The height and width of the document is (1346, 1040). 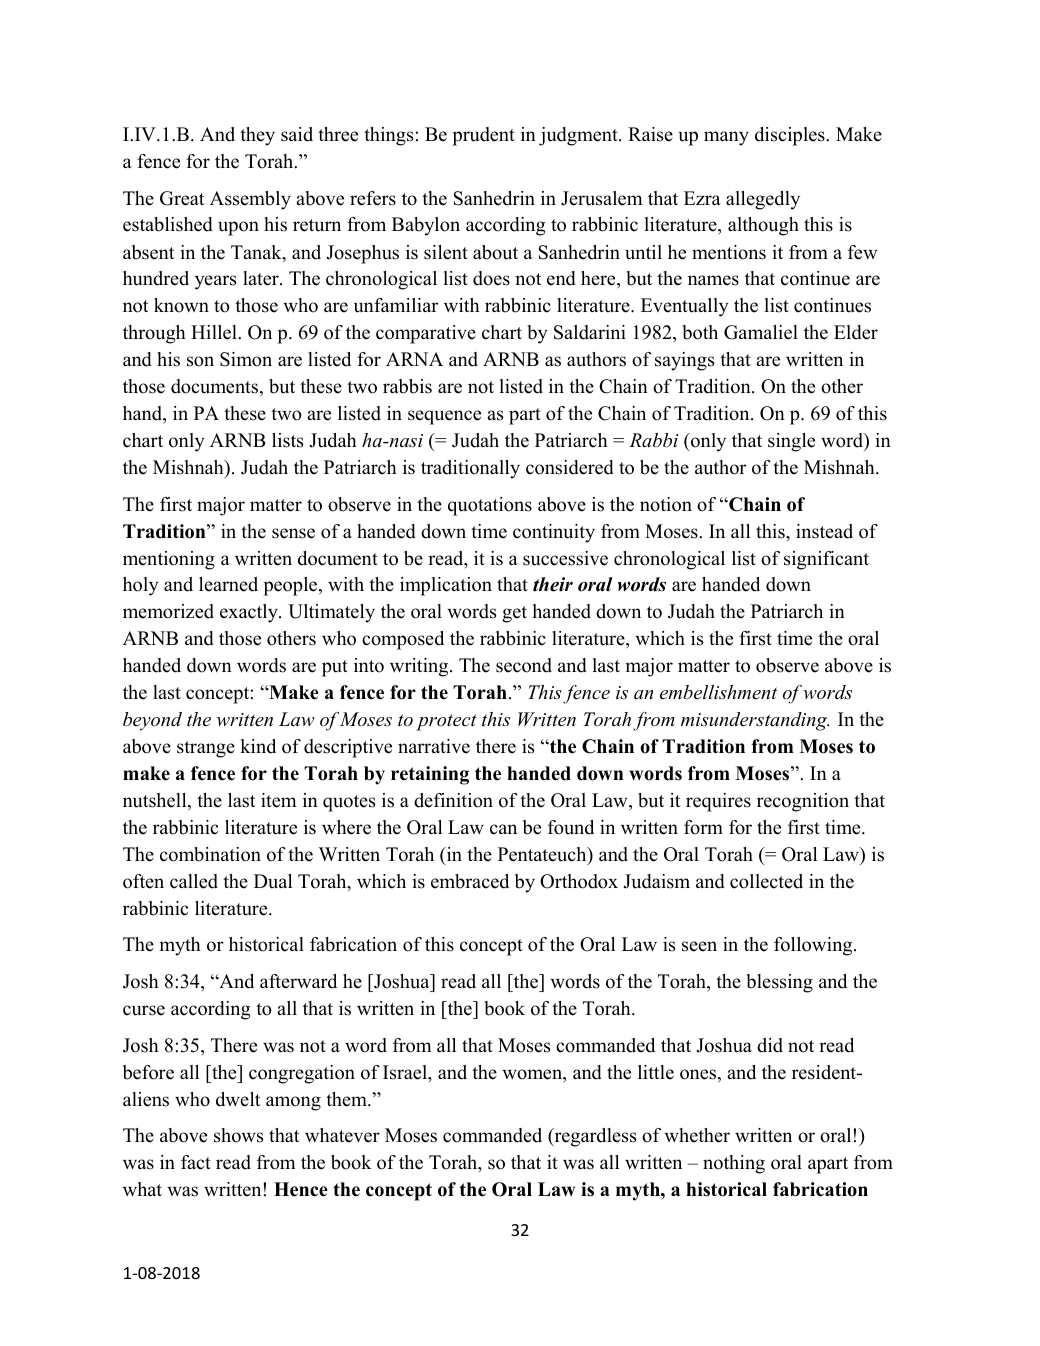 What do you see at coordinates (200, 361) in the document?
I see `son` at bounding box center [200, 361].
